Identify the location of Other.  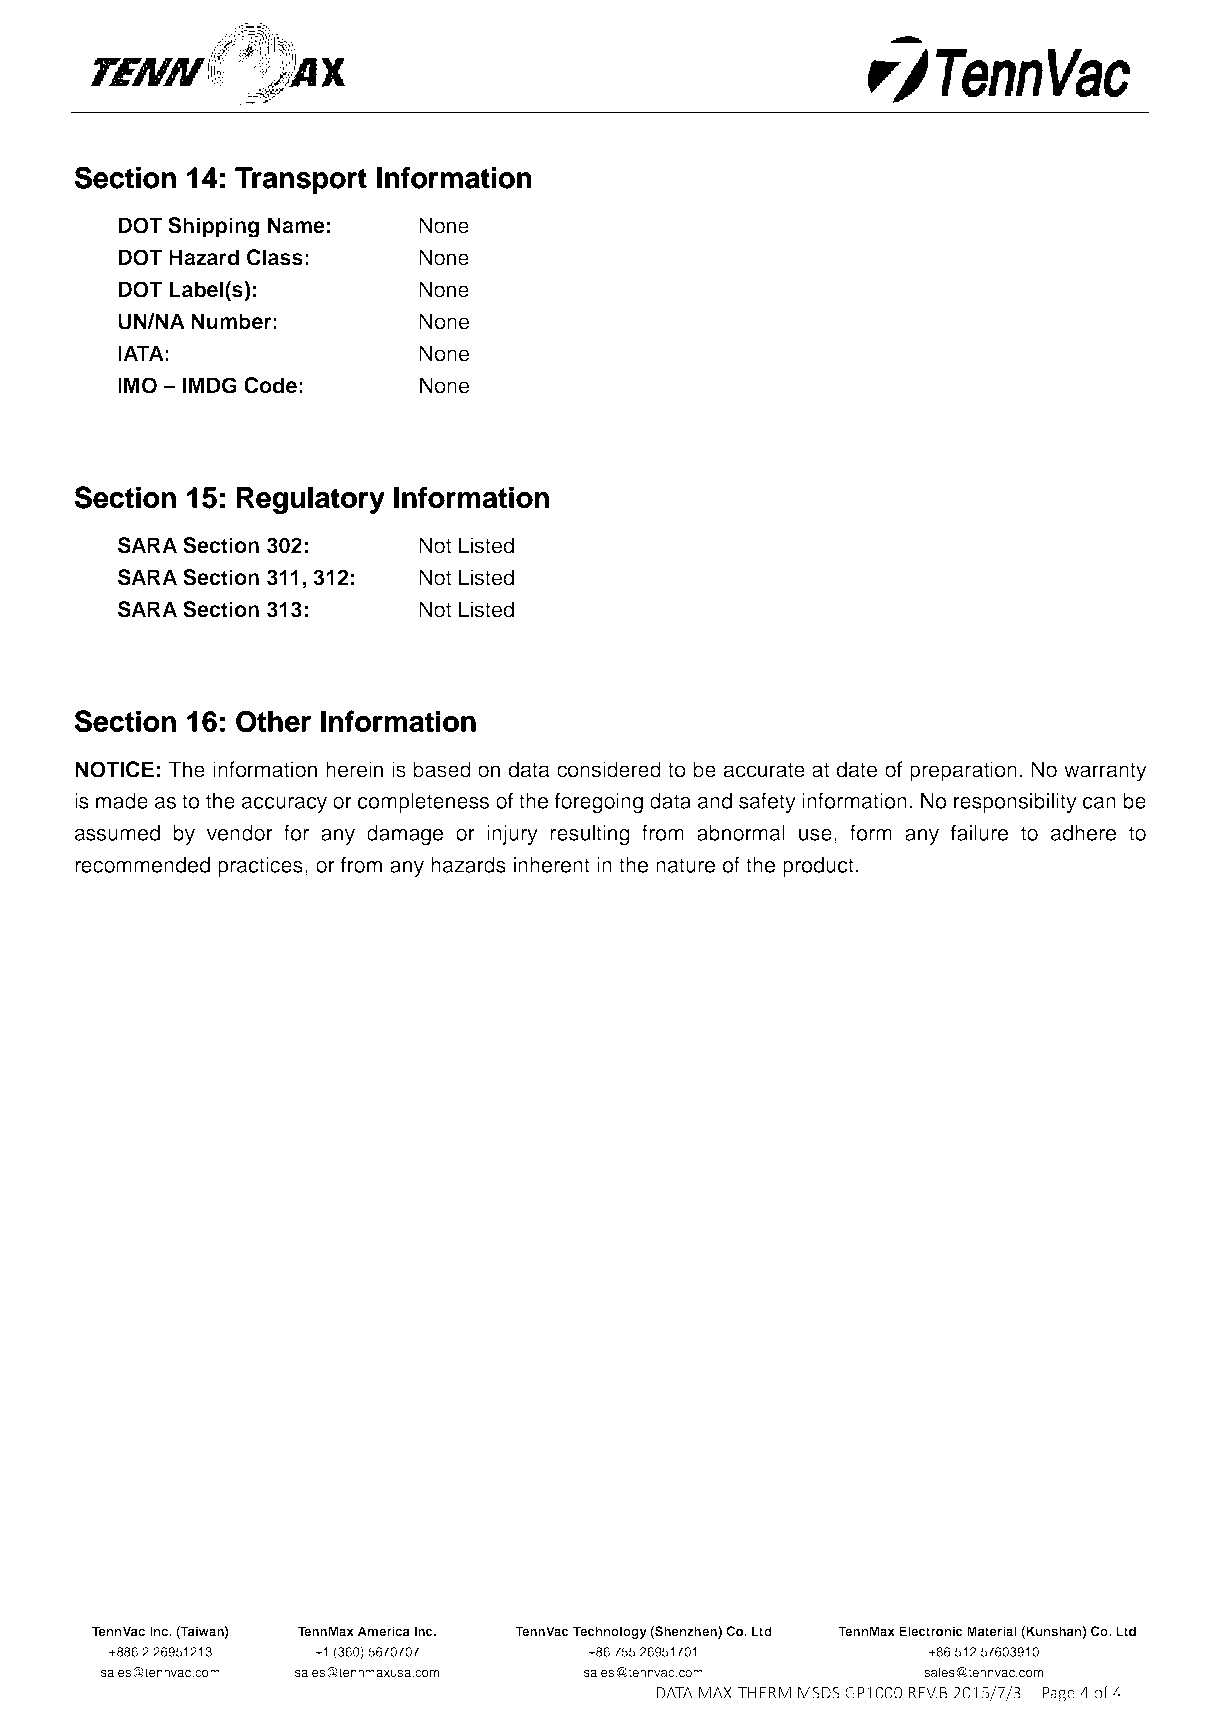
(273, 721).
